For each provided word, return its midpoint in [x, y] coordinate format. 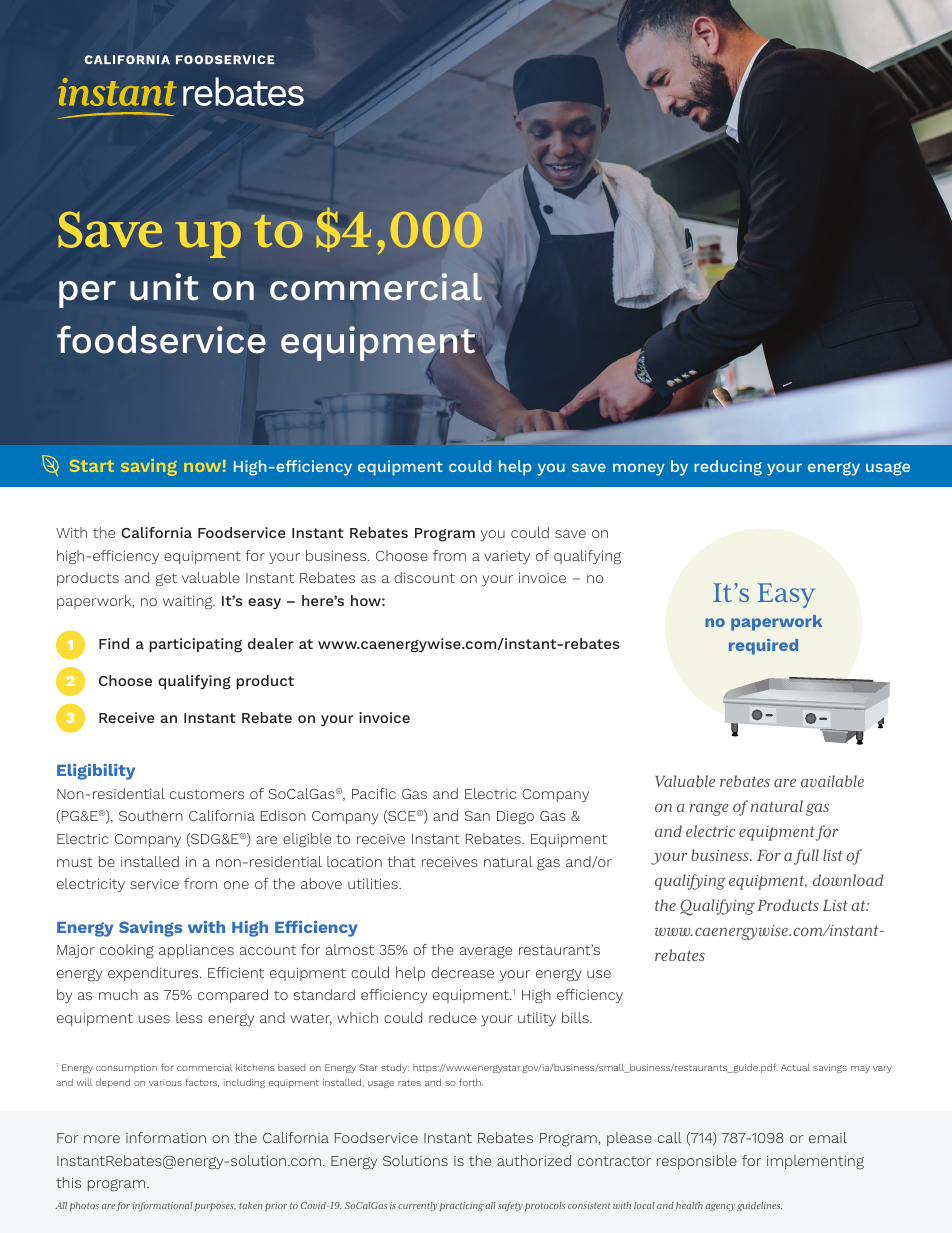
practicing [462, 1206]
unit [164, 287]
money [639, 470]
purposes [215, 1207]
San [477, 816]
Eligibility [96, 772]
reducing [728, 468]
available [832, 781]
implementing [815, 1162]
